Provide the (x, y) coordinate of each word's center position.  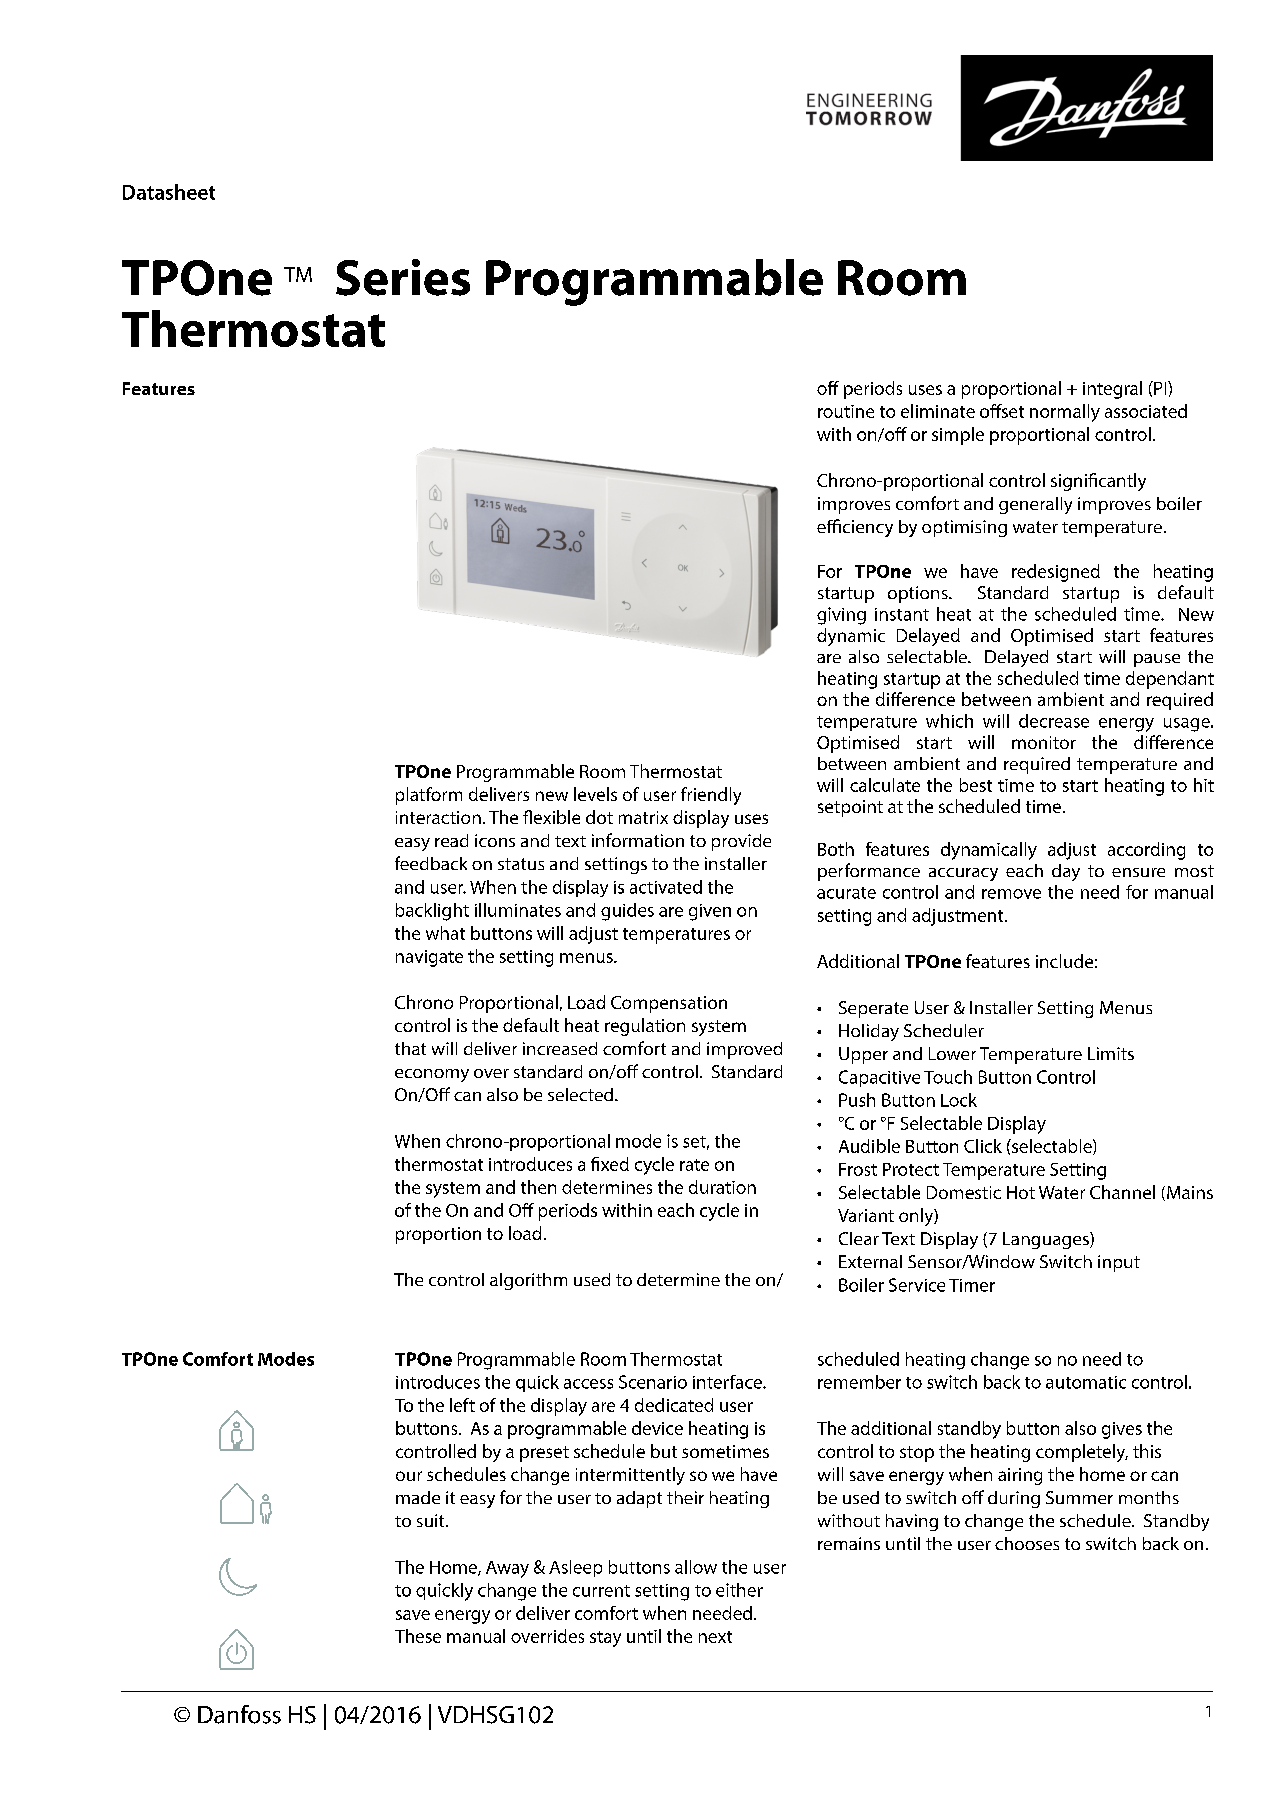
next (715, 1637)
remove (1011, 894)
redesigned (1056, 573)
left (462, 1405)
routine (846, 411)
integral (1112, 390)
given (710, 912)
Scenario (653, 1382)
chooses (1027, 1543)
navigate (429, 958)
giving (841, 616)
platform (429, 796)
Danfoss (239, 1714)
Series (403, 277)
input (1119, 1263)
